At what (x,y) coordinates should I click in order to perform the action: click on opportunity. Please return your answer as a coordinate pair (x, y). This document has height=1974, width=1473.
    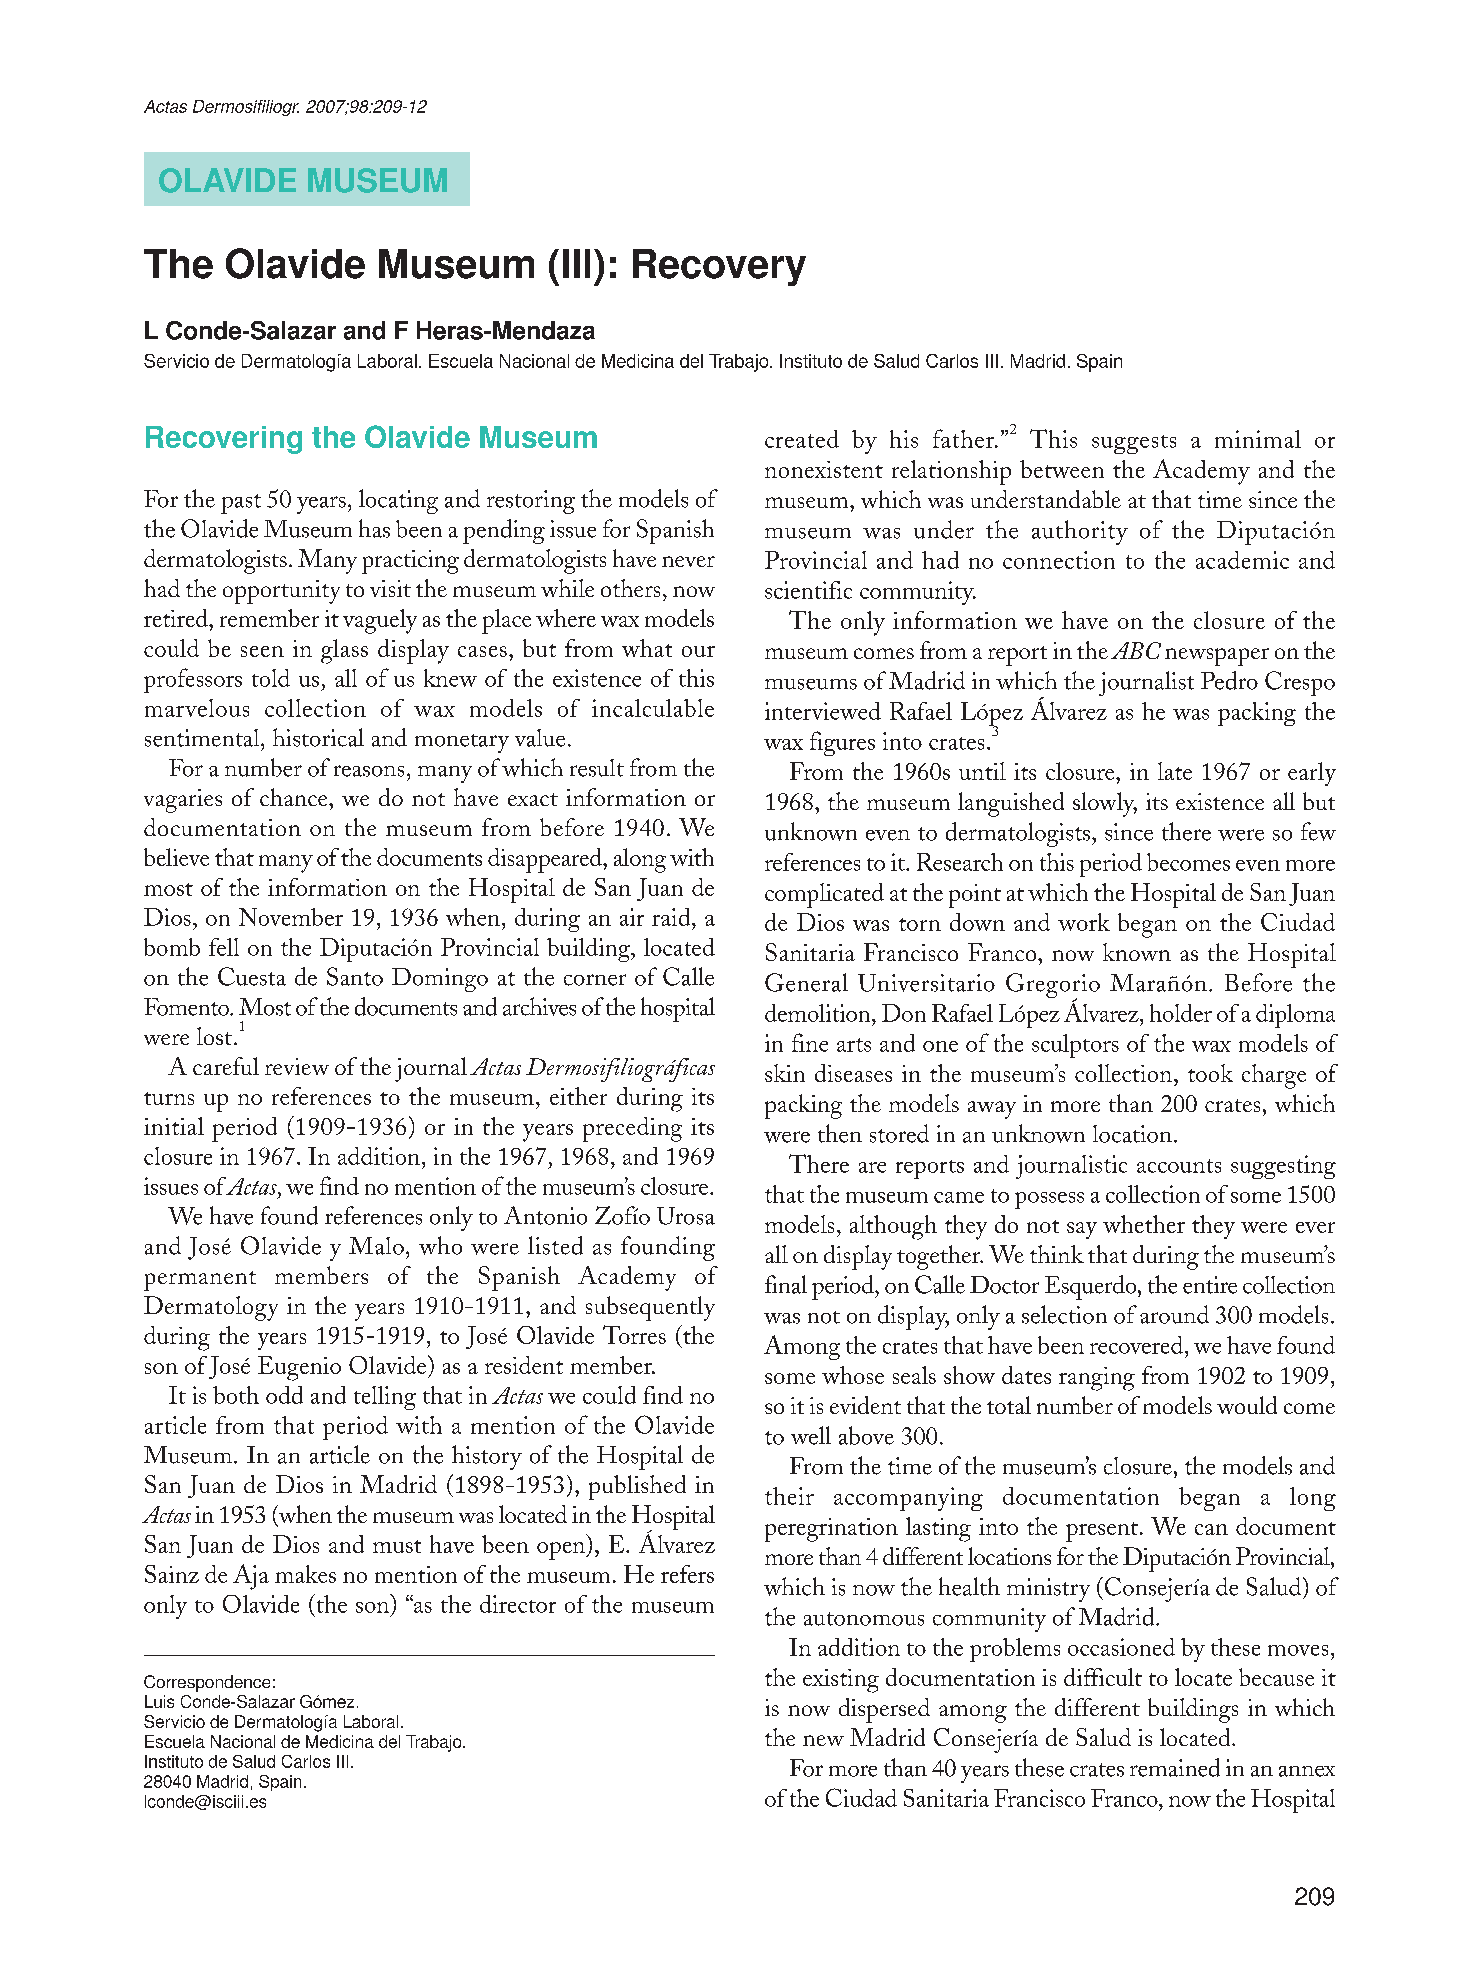
    Looking at the image, I should click on (281, 592).
